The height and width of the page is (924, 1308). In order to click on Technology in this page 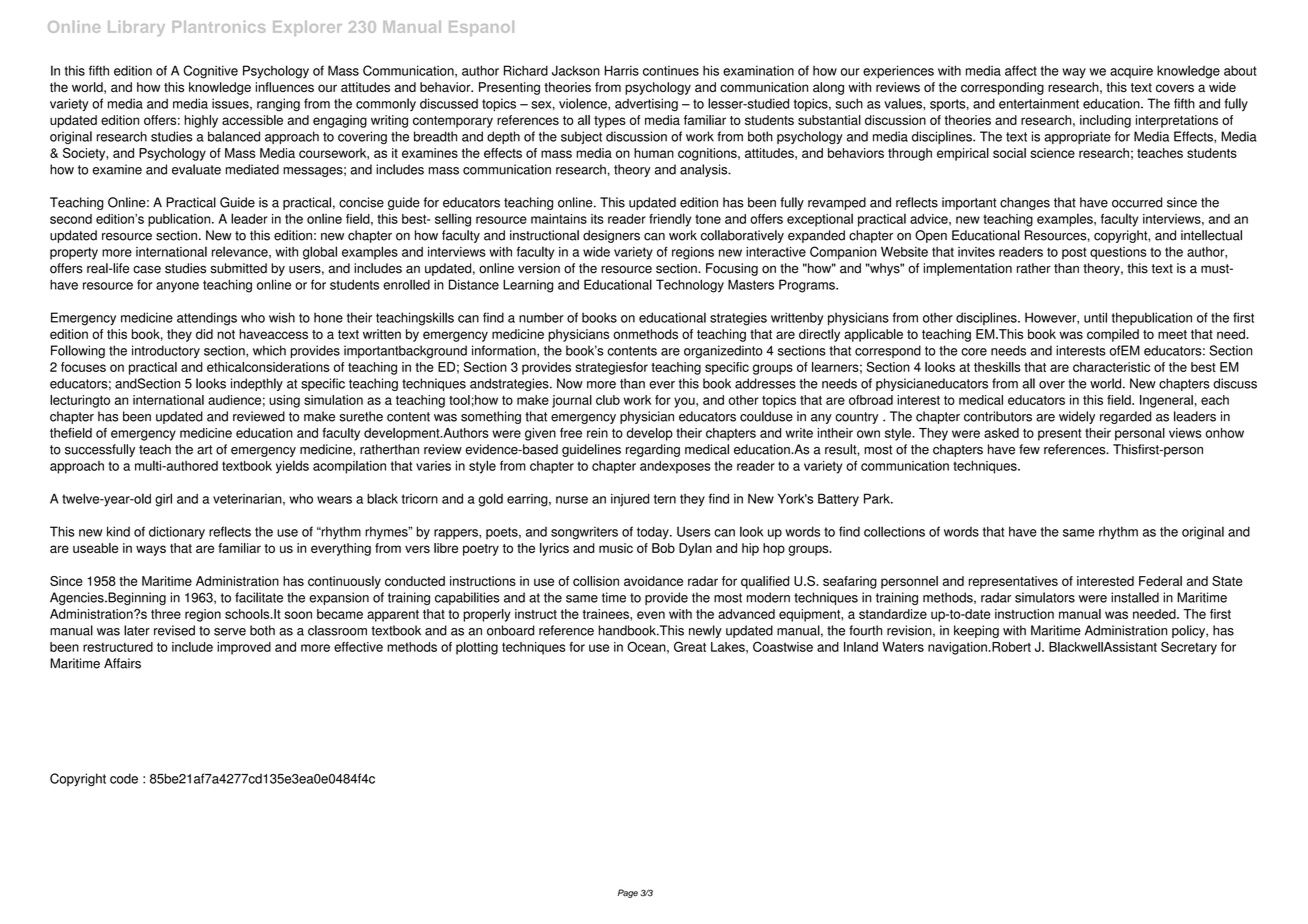, I will do `click(690, 286)`.
